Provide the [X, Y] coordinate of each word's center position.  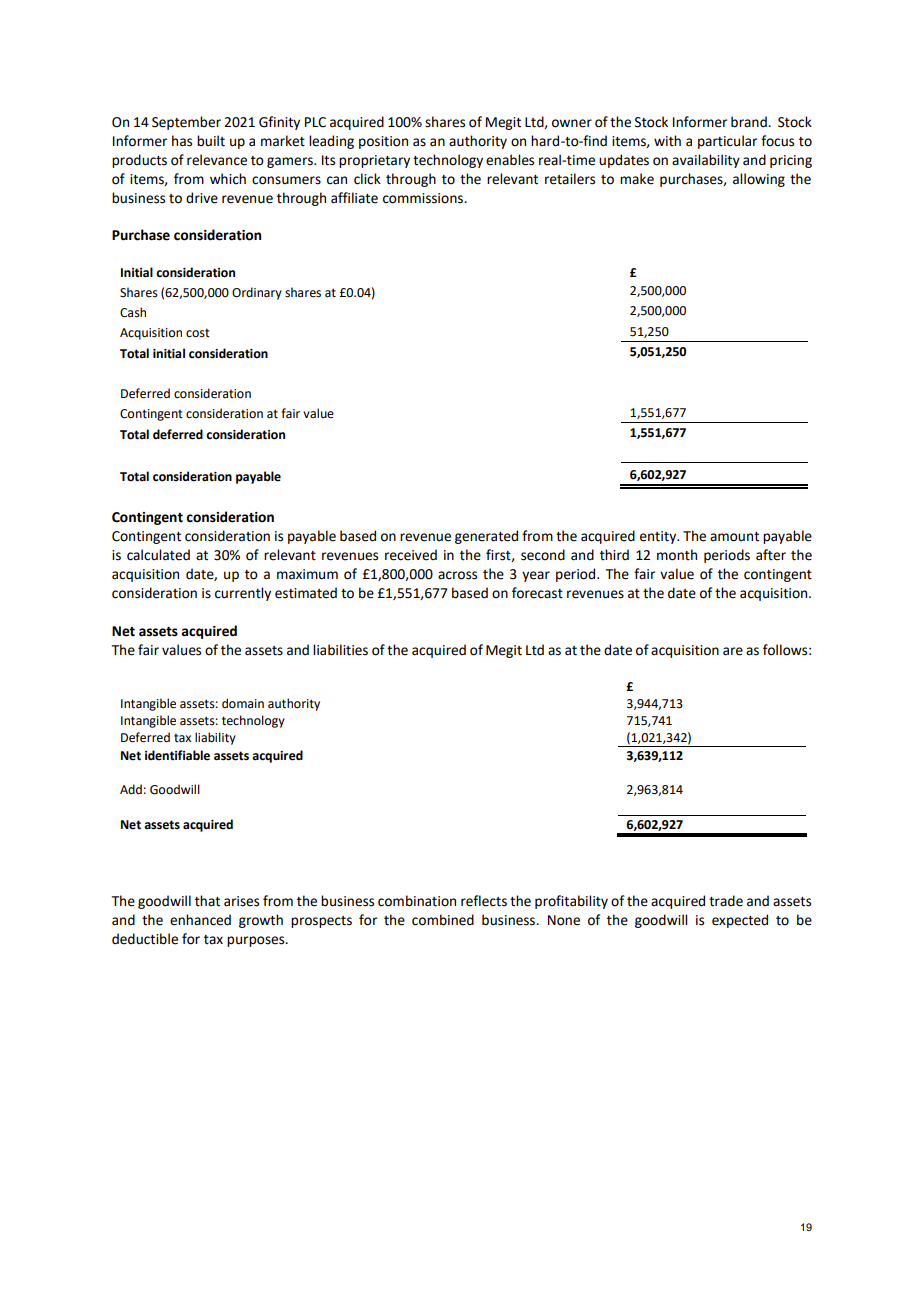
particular [727, 142]
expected [740, 921]
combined [443, 920]
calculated [158, 555]
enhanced [200, 920]
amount [734, 537]
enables [510, 160]
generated [486, 537]
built [211, 141]
